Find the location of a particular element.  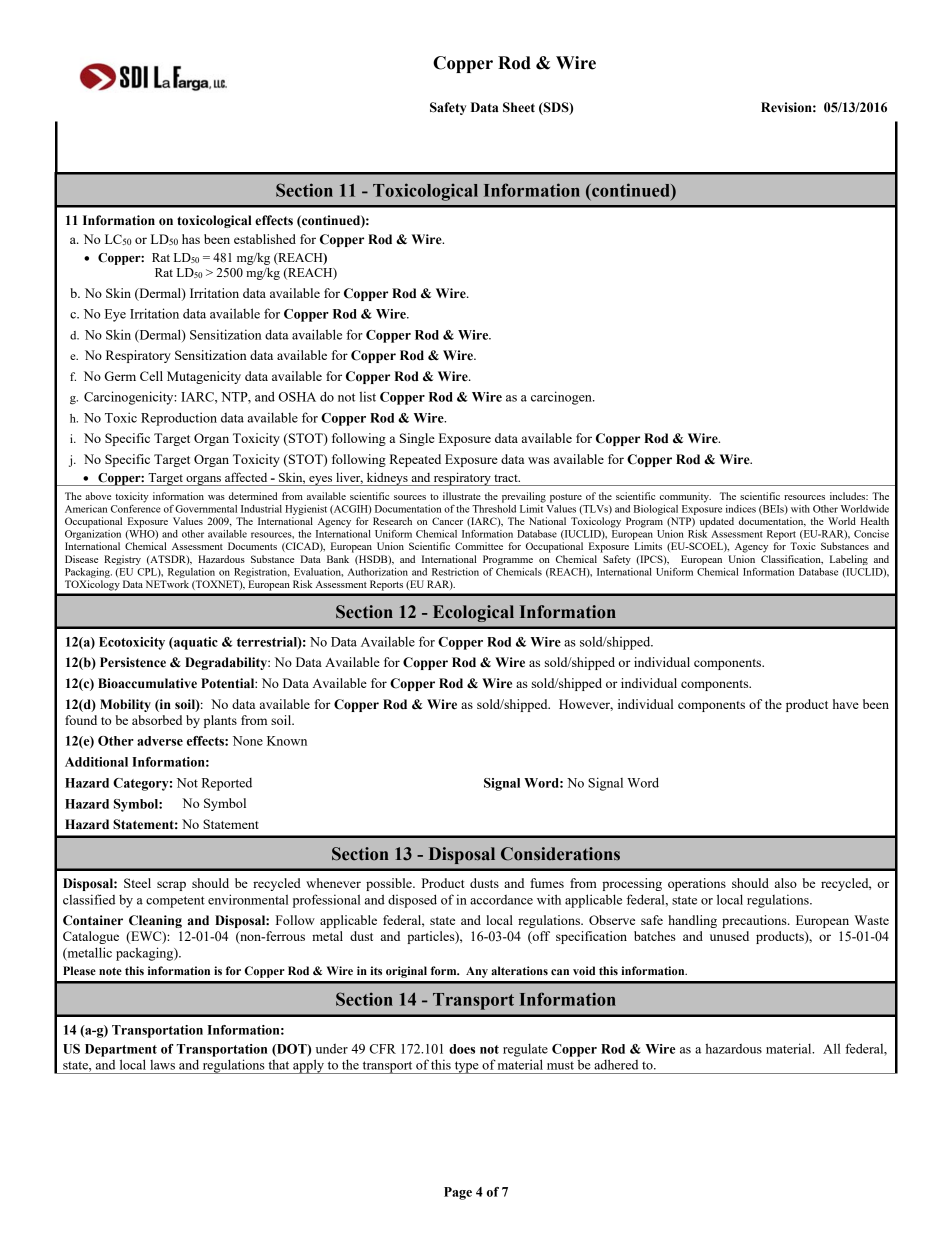

precautions is located at coordinates (755, 921).
